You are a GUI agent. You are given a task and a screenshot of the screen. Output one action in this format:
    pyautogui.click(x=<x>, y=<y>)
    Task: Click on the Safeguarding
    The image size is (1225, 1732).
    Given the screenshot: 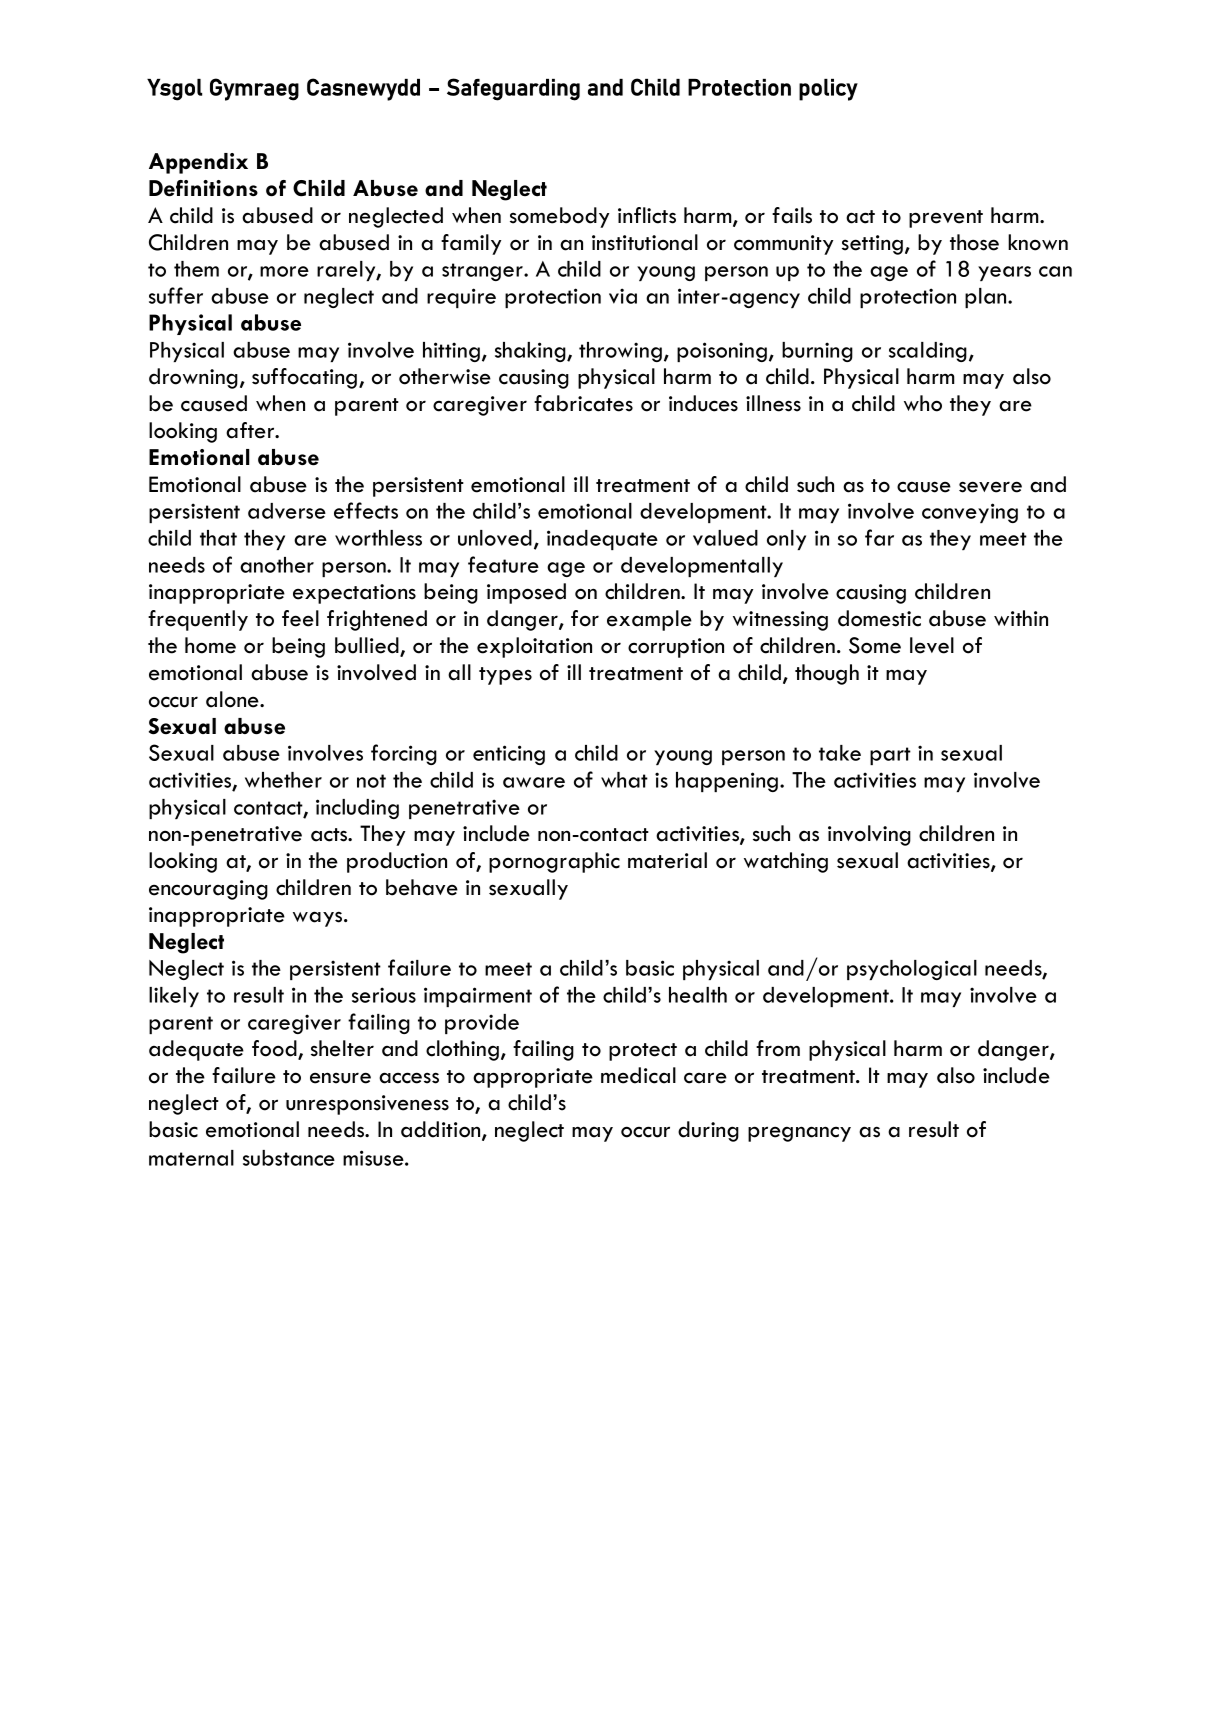 What is the action you would take?
    pyautogui.click(x=513, y=89)
